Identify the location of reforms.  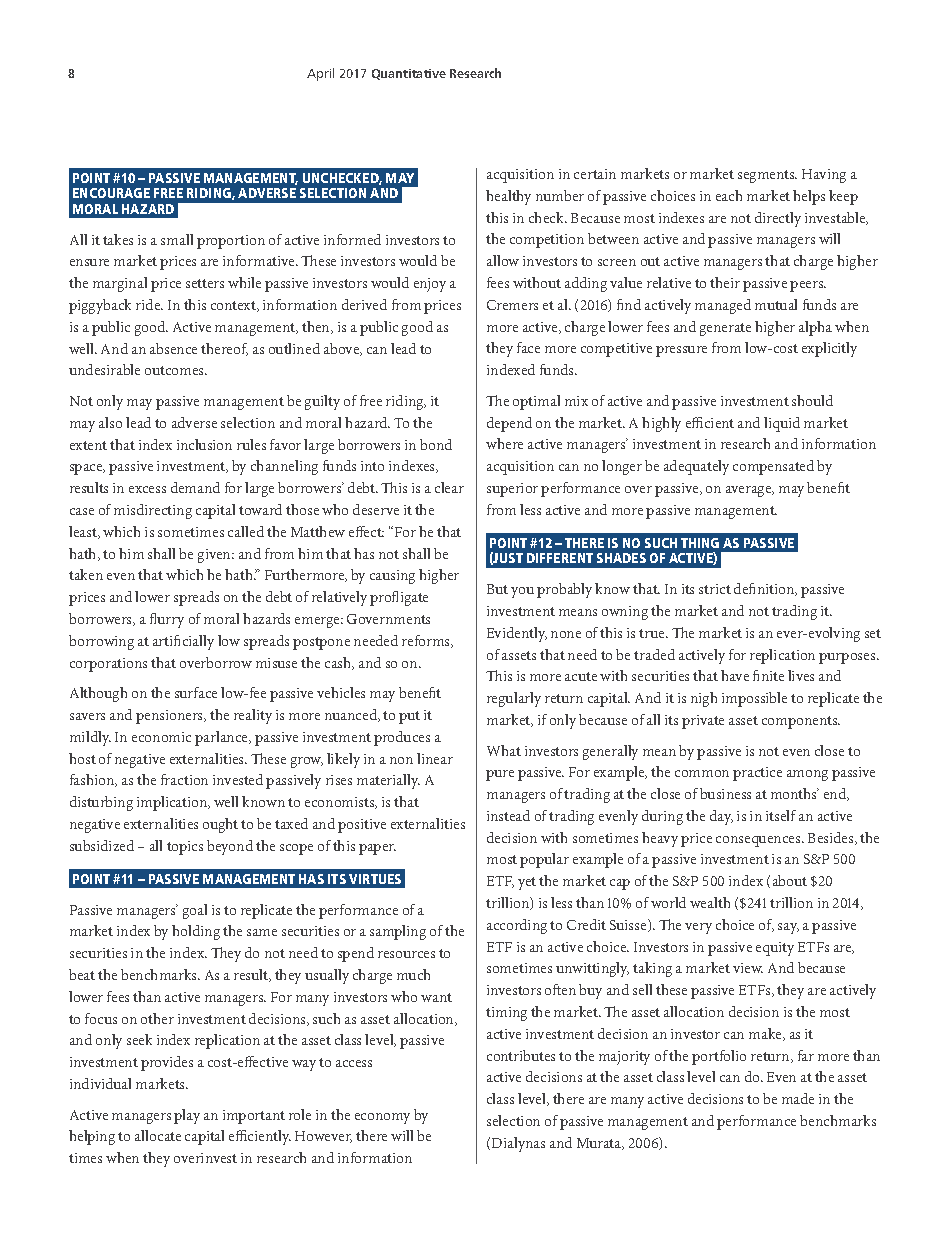
(427, 641).
